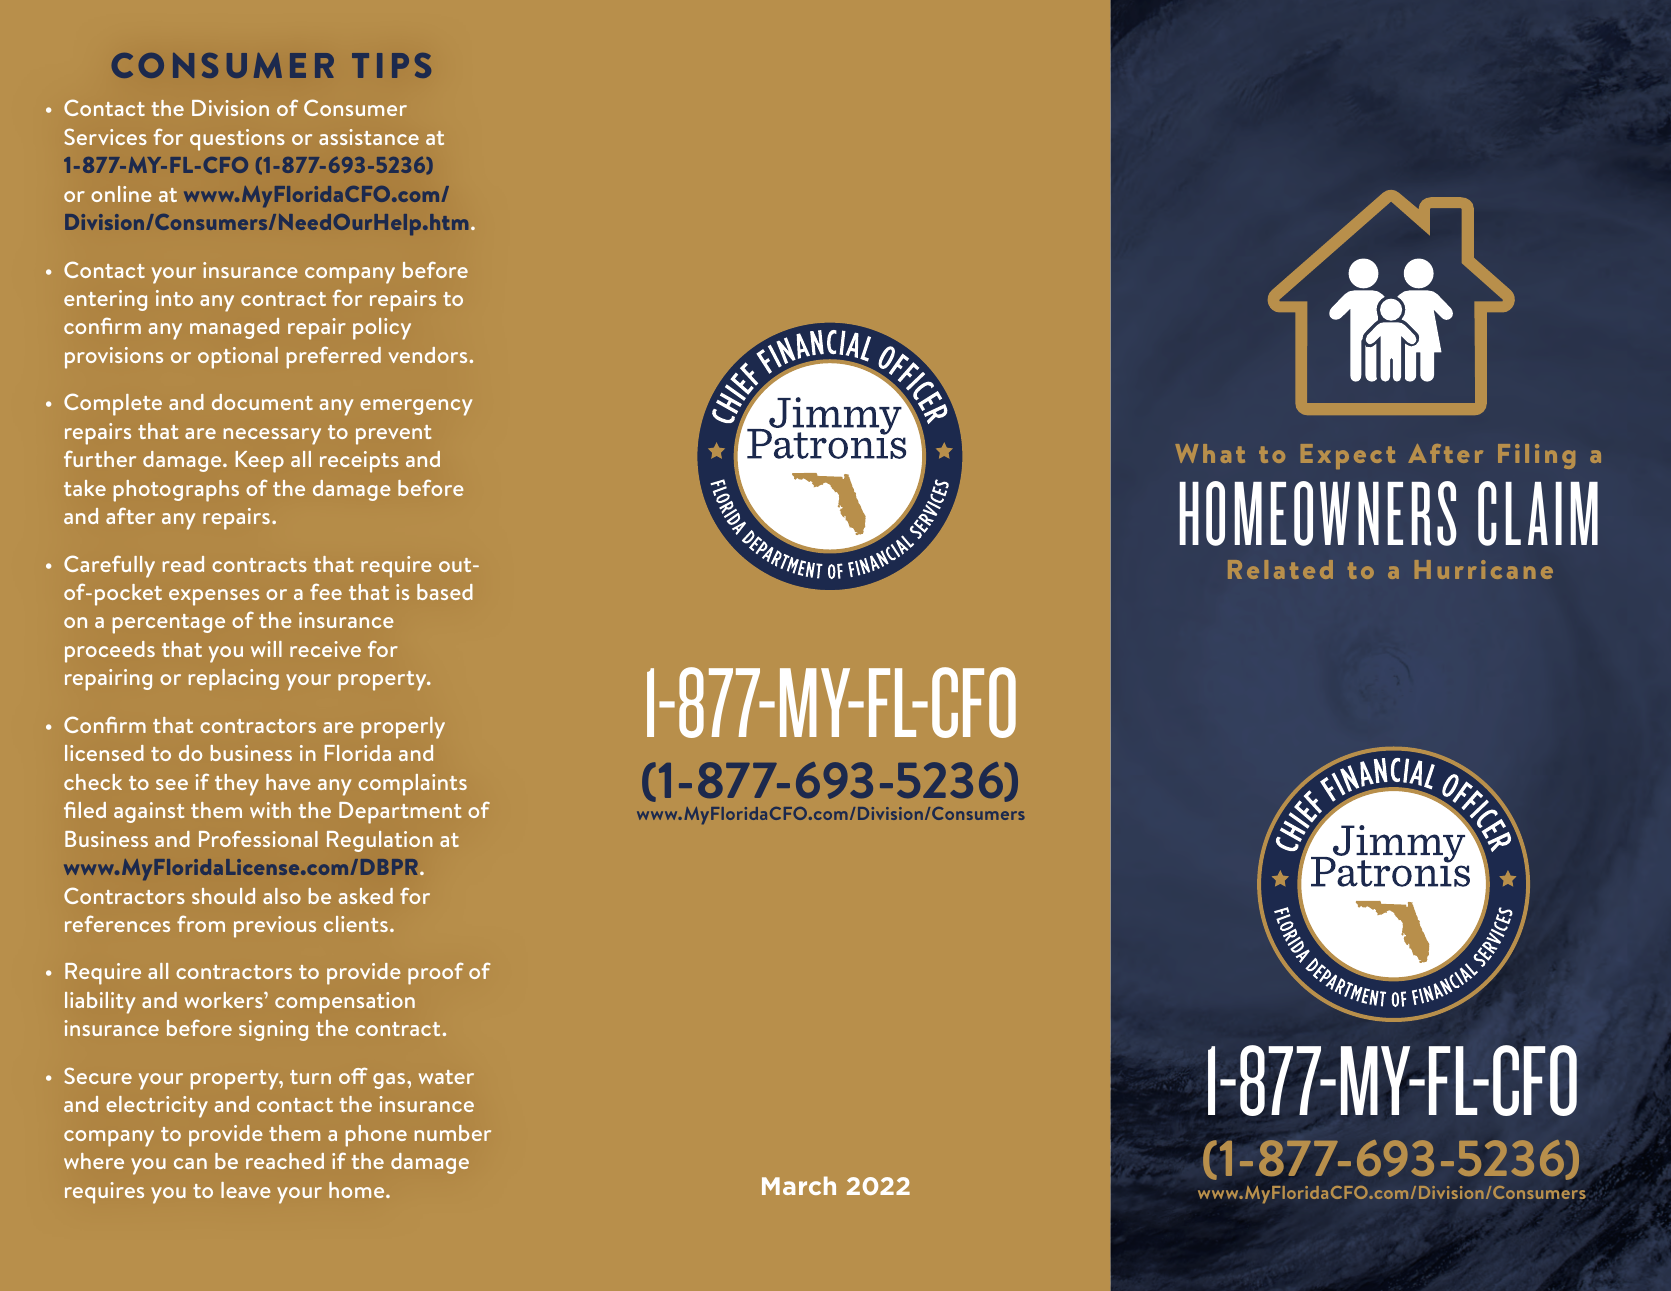  I want to click on questions, so click(237, 140).
